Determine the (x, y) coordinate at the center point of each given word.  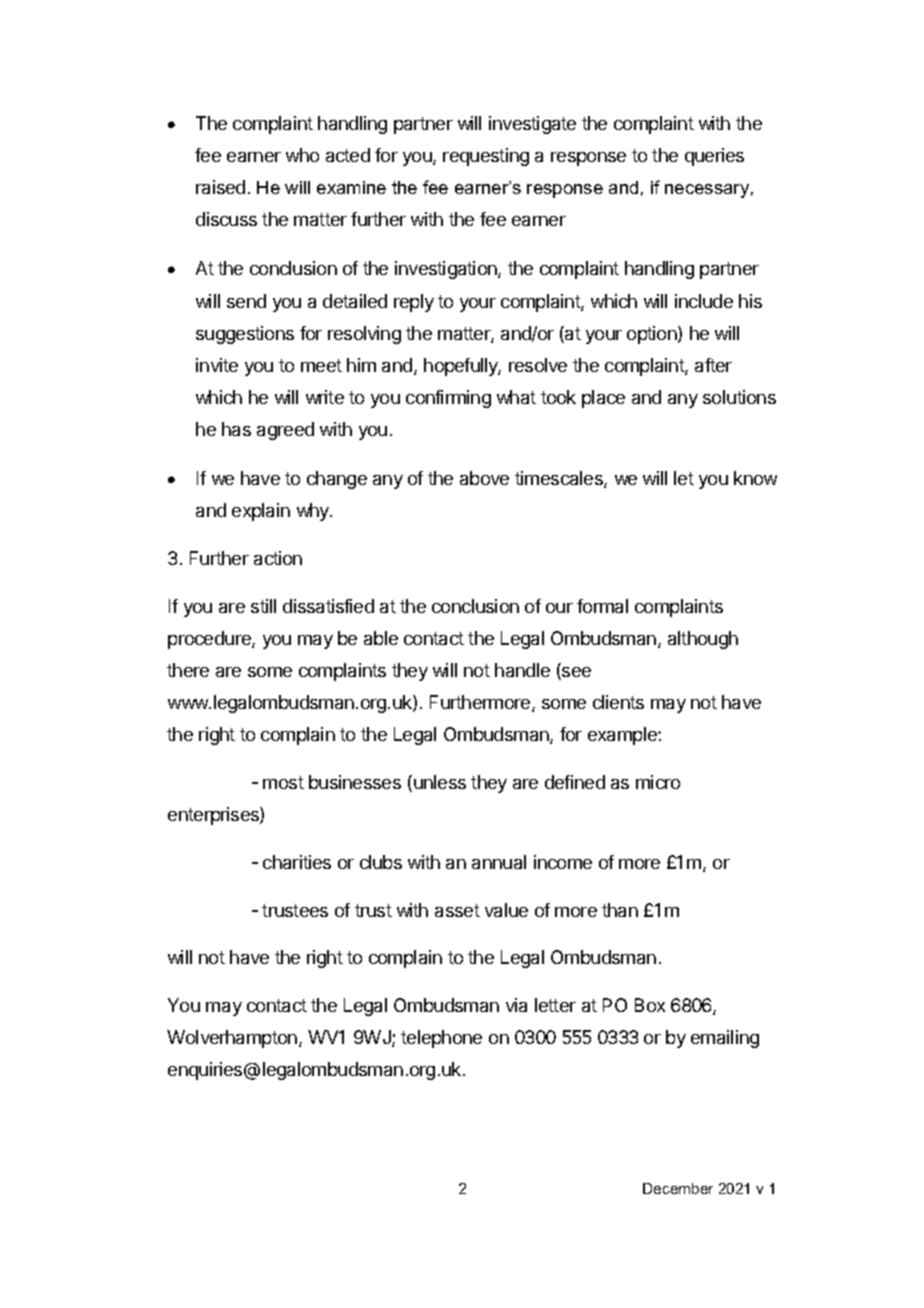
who (302, 155)
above (484, 478)
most (283, 782)
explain (261, 512)
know (755, 478)
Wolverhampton (232, 1039)
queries (714, 157)
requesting (486, 157)
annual (499, 862)
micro (658, 782)
